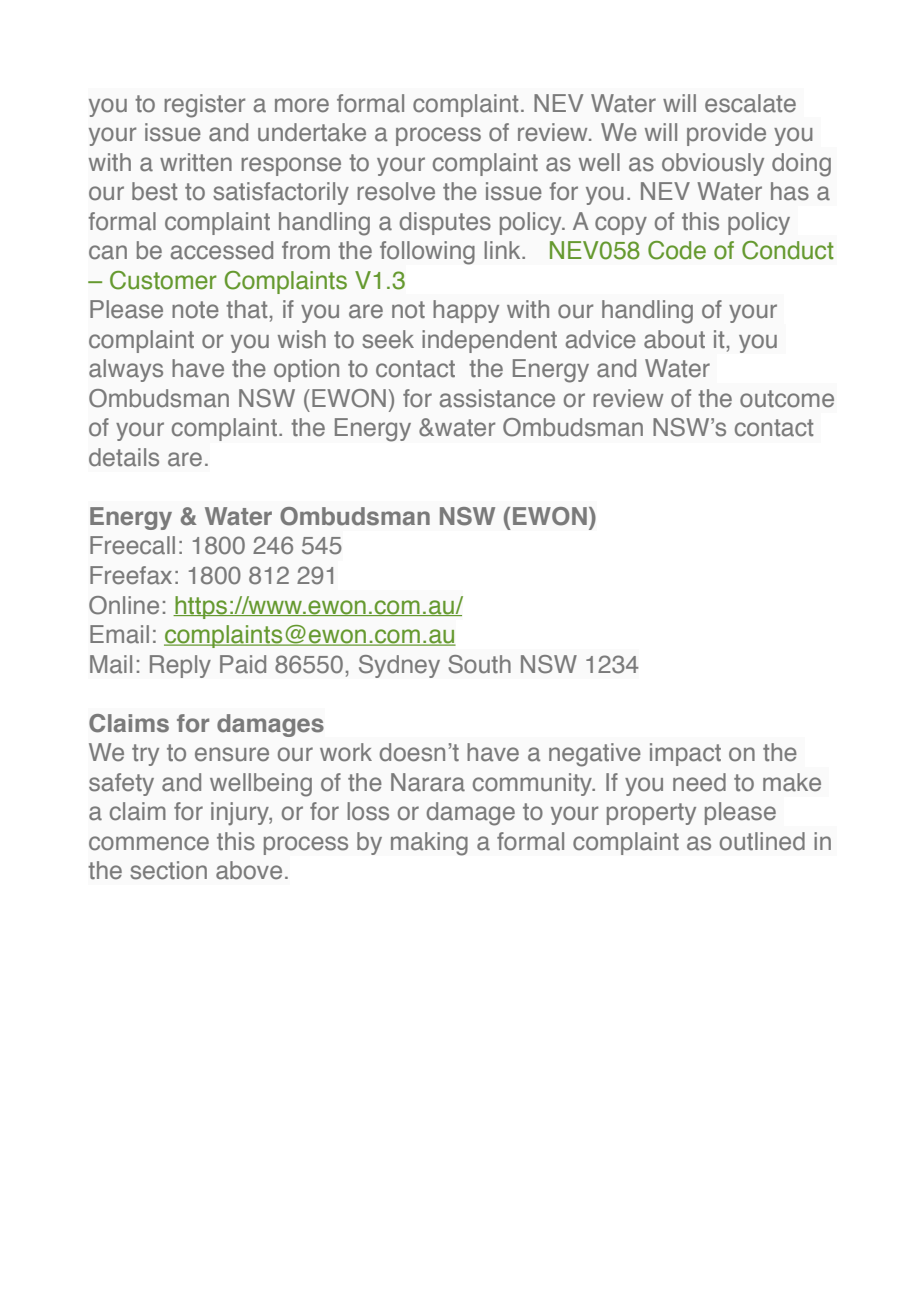 The width and height of the screenshot is (924, 1308). Describe the element at coordinates (497, 398) in the screenshot. I see `assistance` at that location.
